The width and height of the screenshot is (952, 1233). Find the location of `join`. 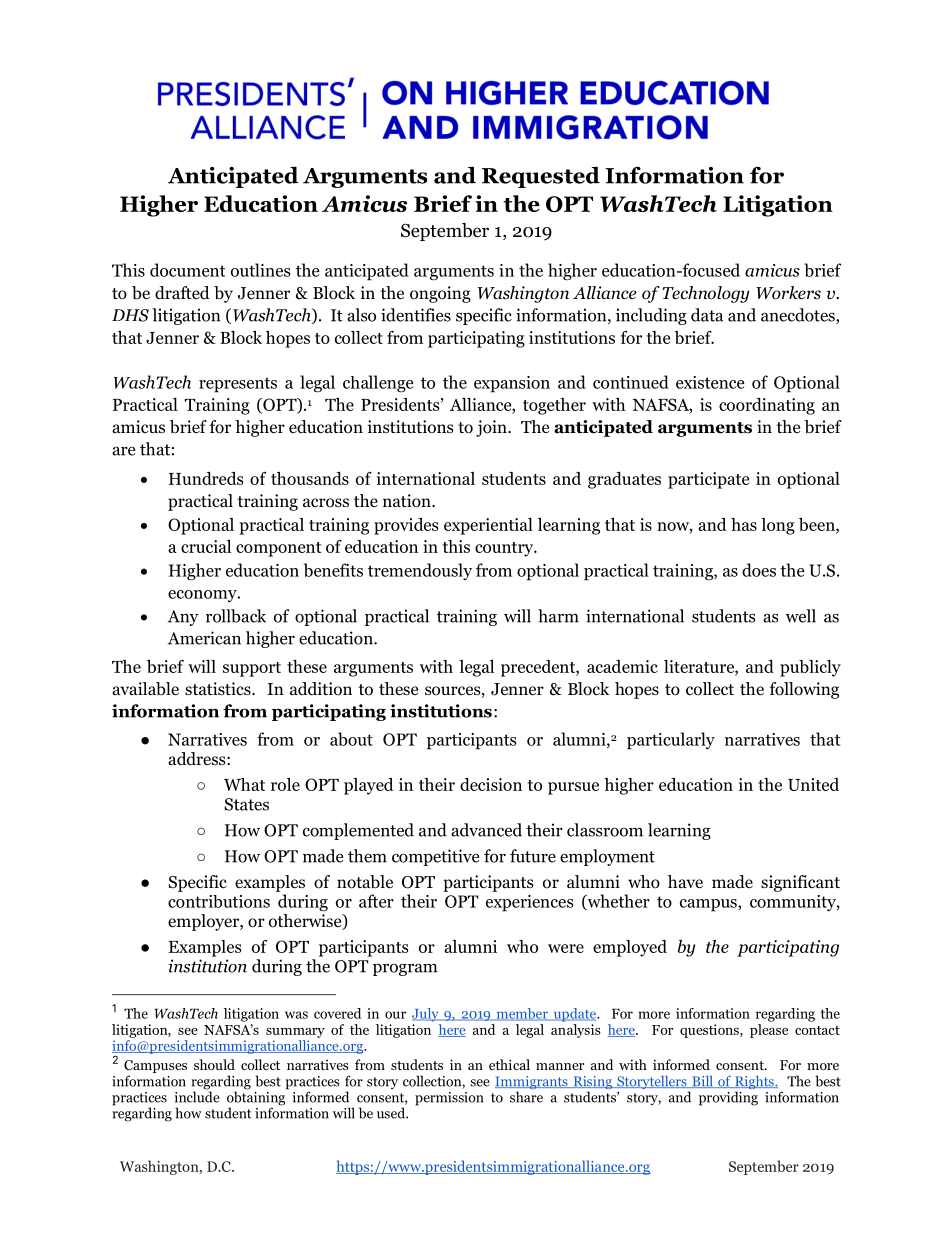

join is located at coordinates (492, 428).
